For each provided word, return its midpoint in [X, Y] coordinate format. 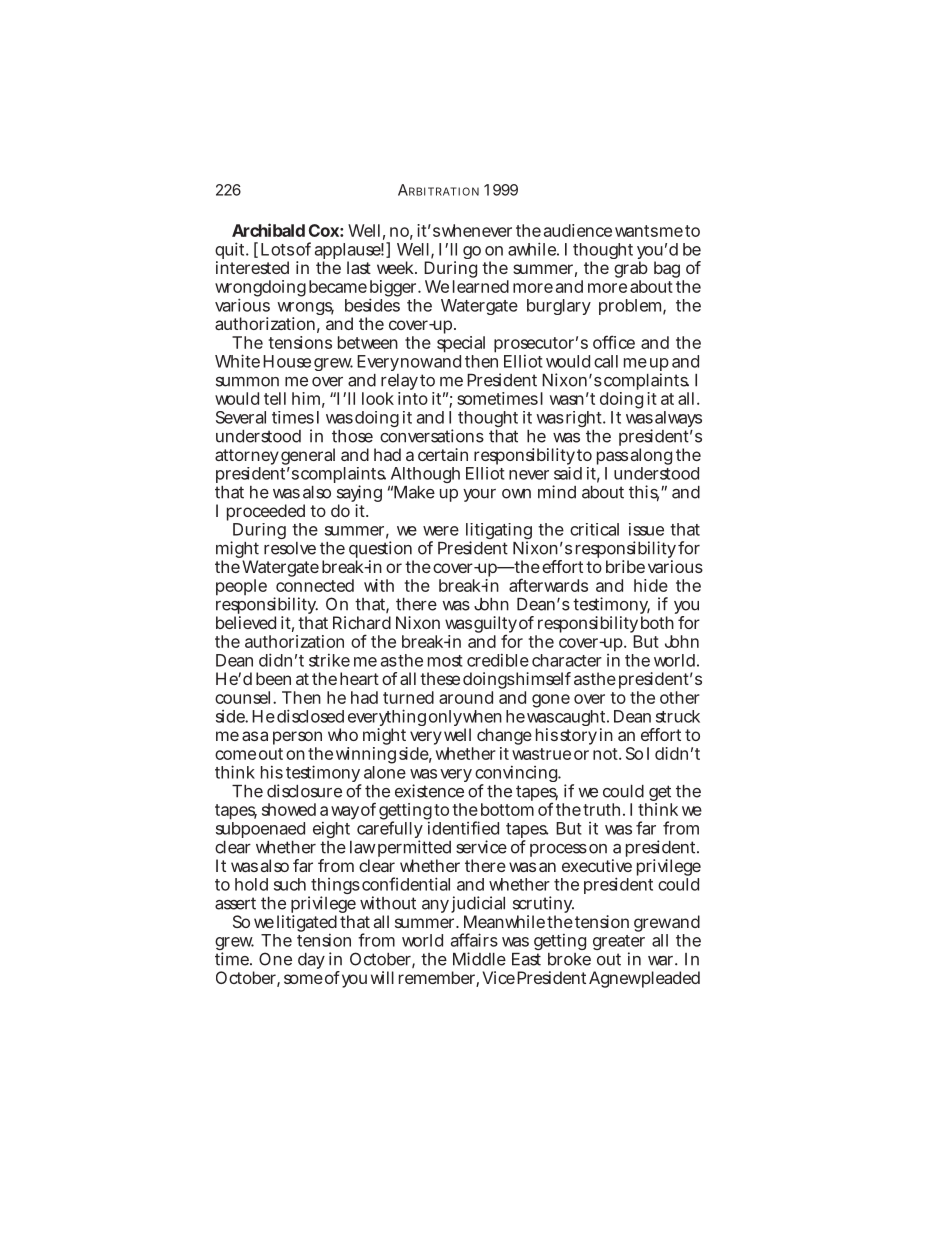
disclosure [304, 791]
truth [603, 809]
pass [612, 459]
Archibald [268, 230]
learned [481, 286]
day [311, 961]
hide [651, 585]
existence [429, 791]
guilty [495, 626]
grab [631, 271]
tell [275, 398]
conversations [432, 436]
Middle [479, 959]
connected [315, 585]
